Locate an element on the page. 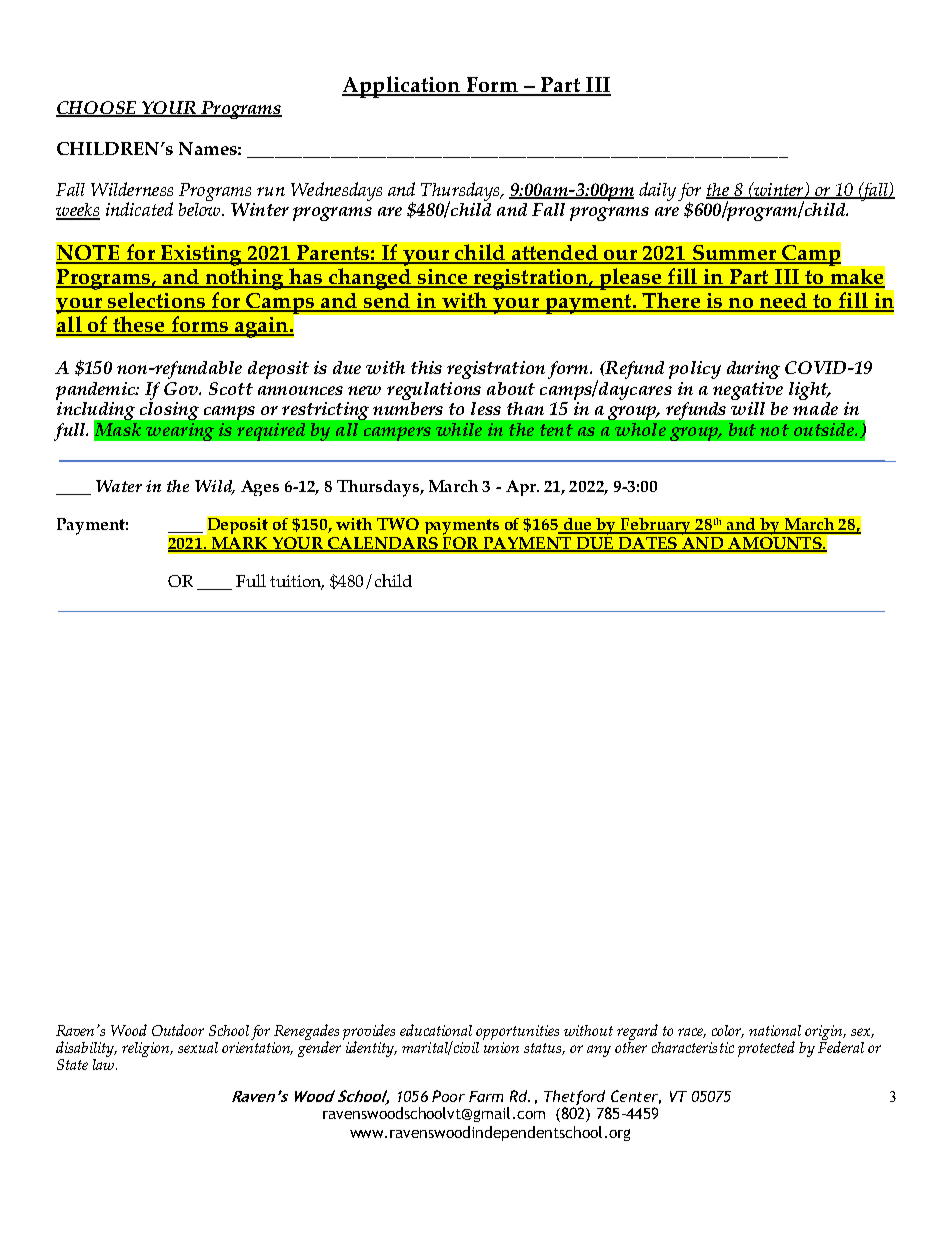  protected is located at coordinates (766, 1049).
